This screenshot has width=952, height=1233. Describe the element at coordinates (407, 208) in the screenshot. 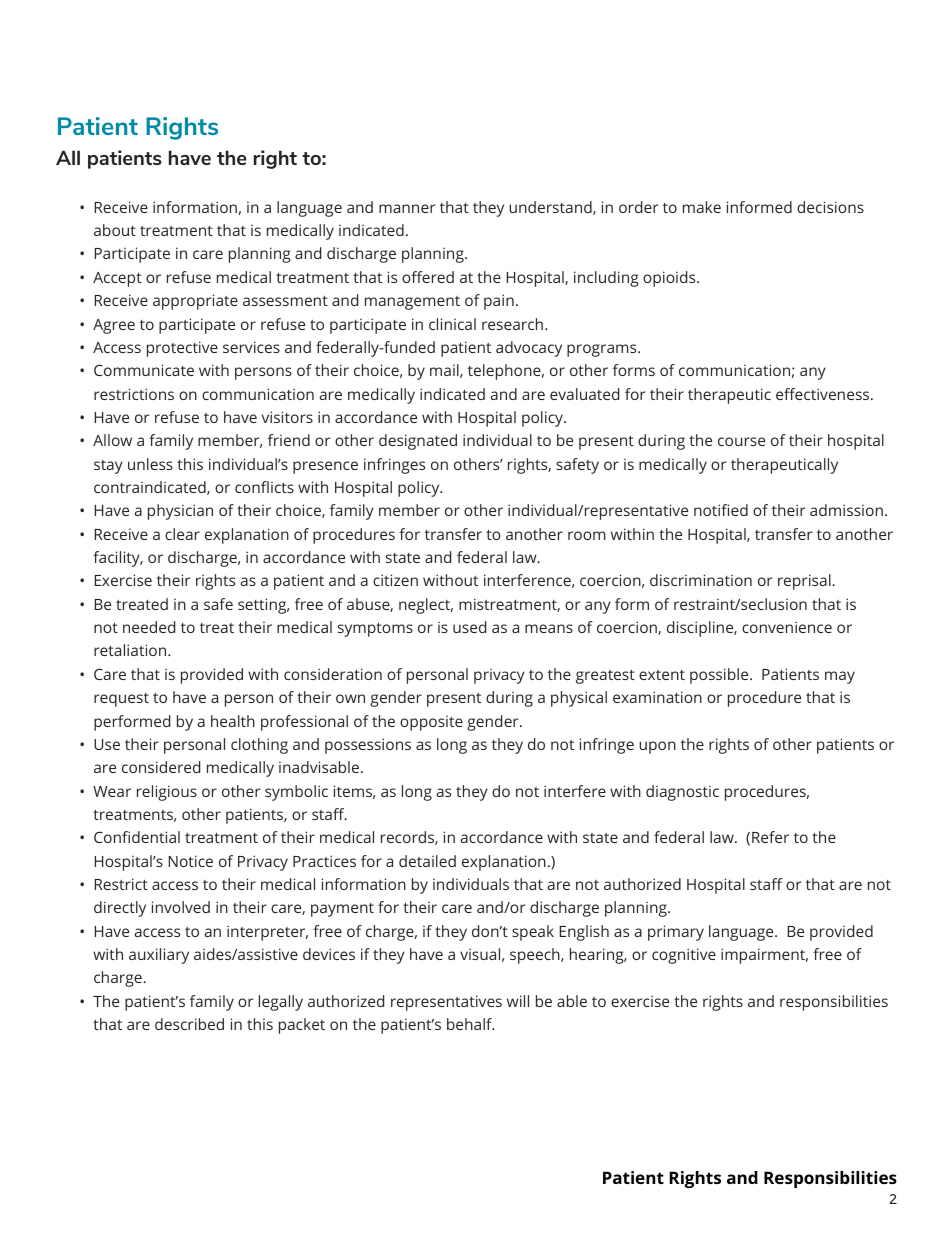

I see `manner` at that location.
